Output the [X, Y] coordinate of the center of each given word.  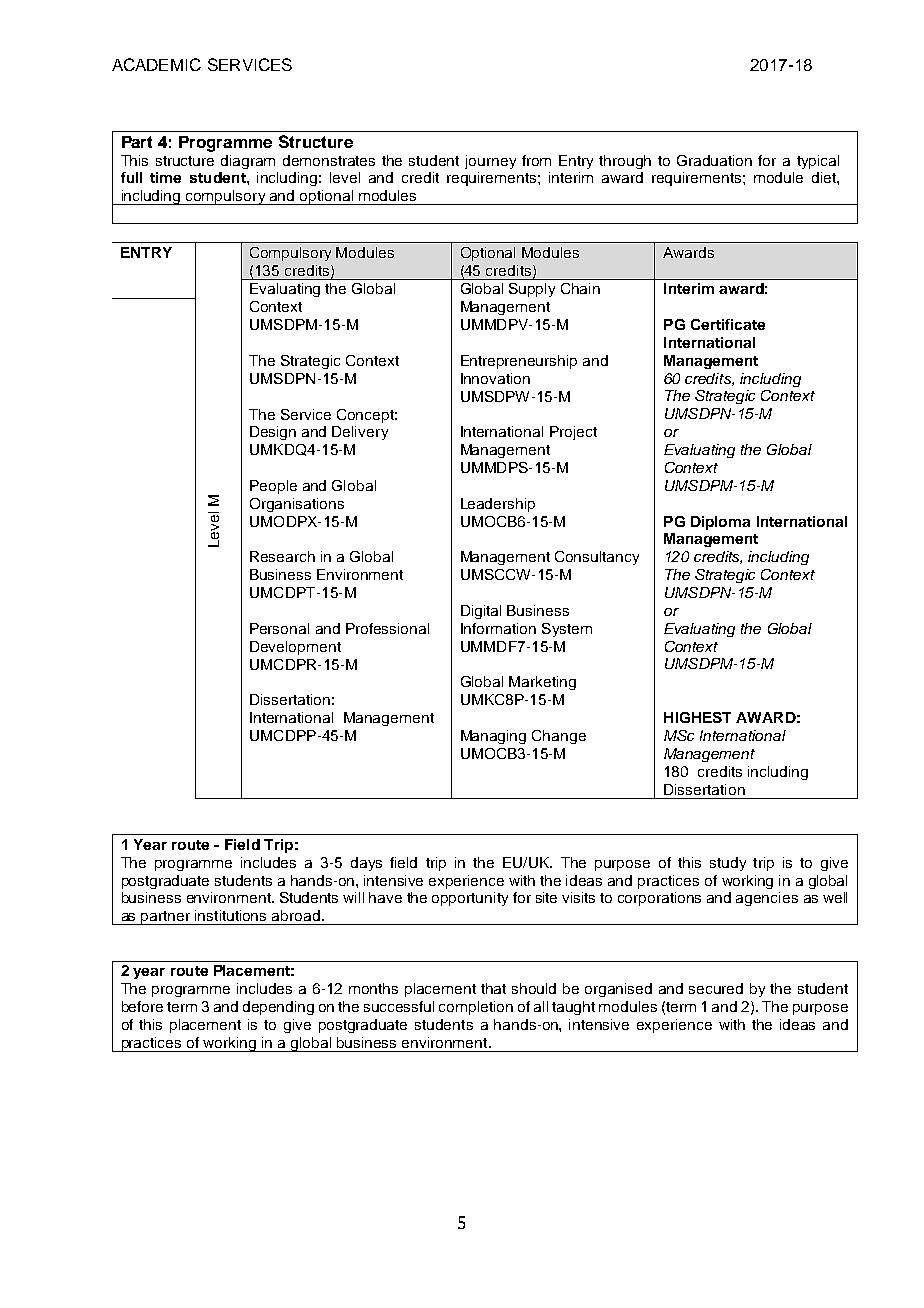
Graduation [714, 160]
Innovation [495, 378]
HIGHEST [697, 717]
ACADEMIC [156, 64]
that [493, 988]
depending [278, 1008]
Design [273, 433]
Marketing [542, 683]
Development [295, 648]
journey [490, 162]
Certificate [728, 324]
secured [716, 988]
